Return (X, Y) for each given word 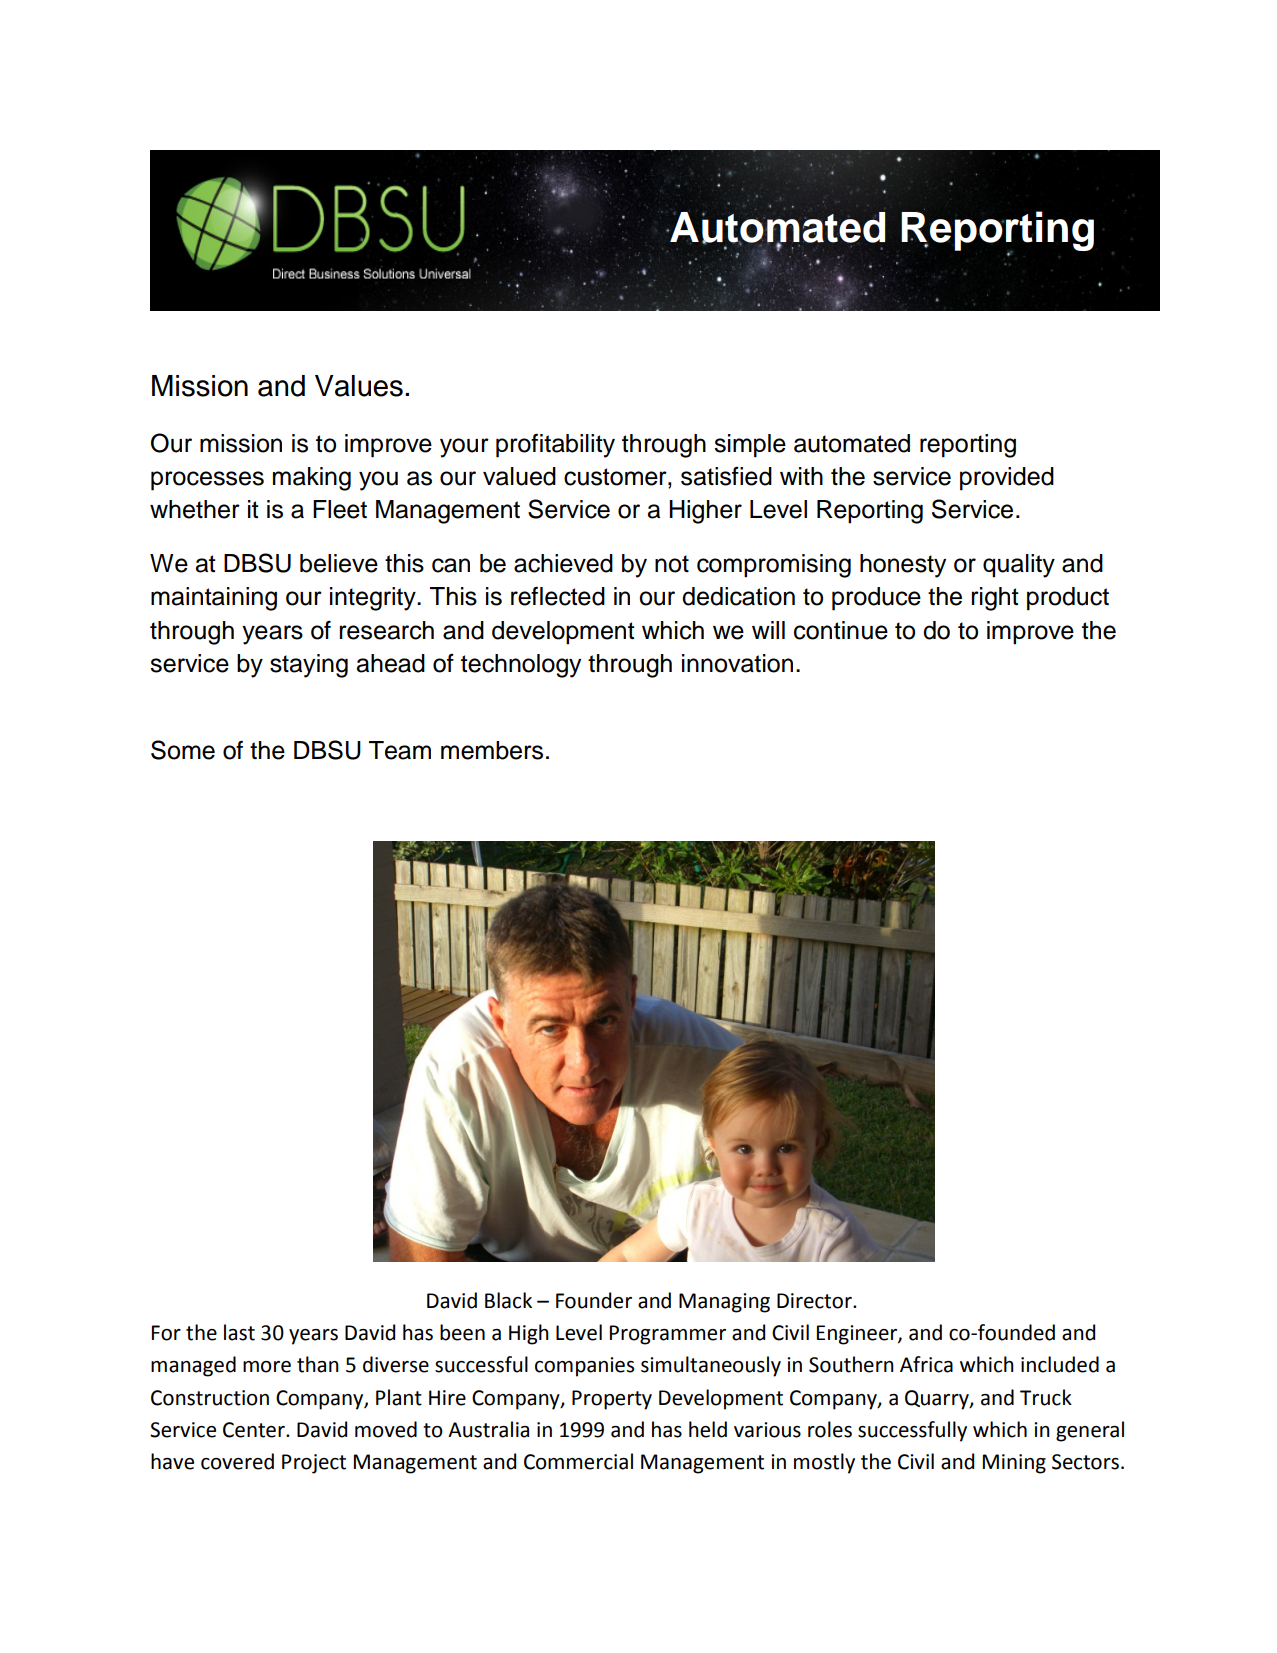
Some (183, 750)
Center (255, 1430)
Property (612, 1400)
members (492, 750)
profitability (555, 445)
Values (359, 386)
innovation (737, 663)
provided (1007, 479)
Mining (1014, 1464)
